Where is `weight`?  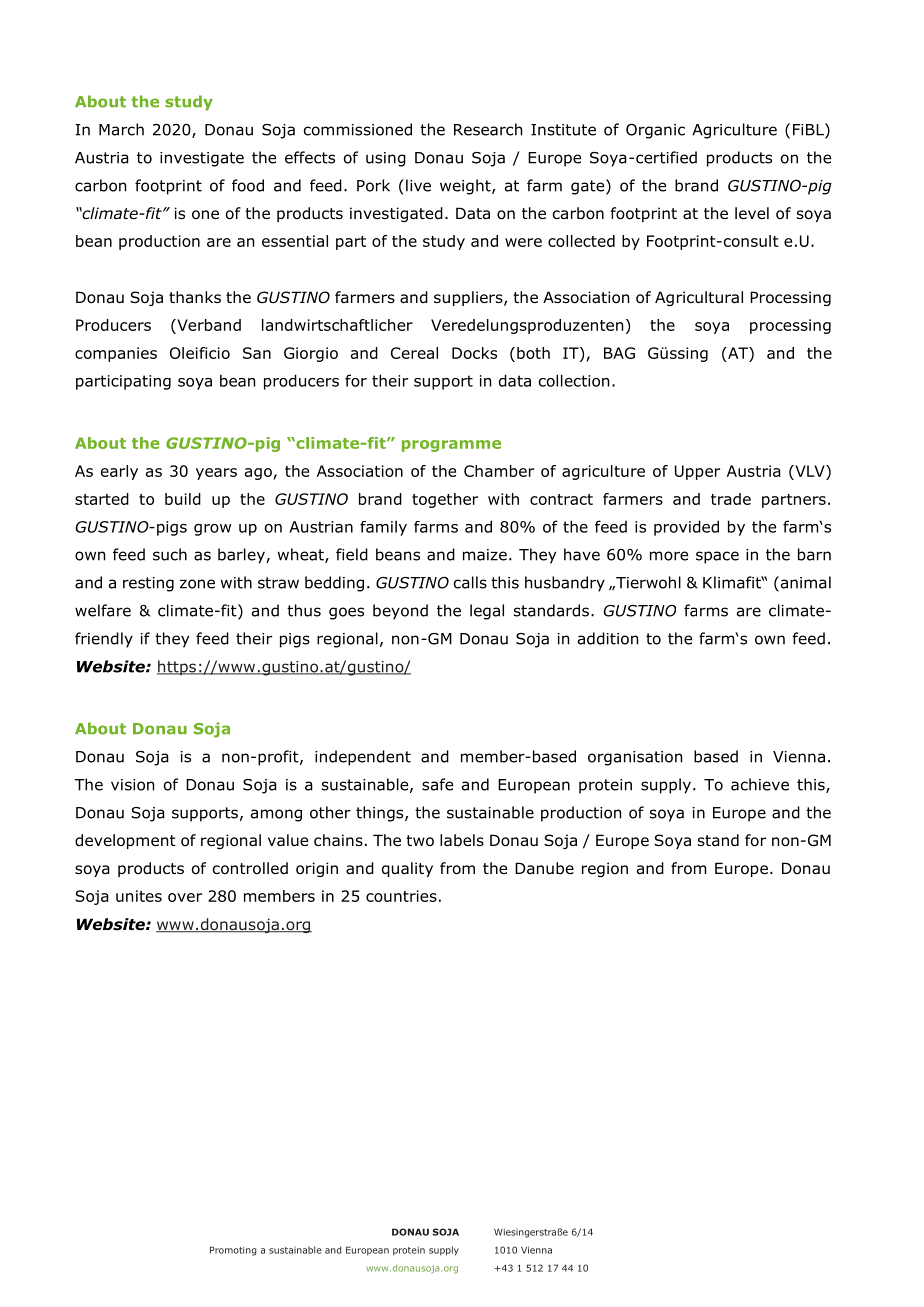 weight is located at coordinates (466, 187).
